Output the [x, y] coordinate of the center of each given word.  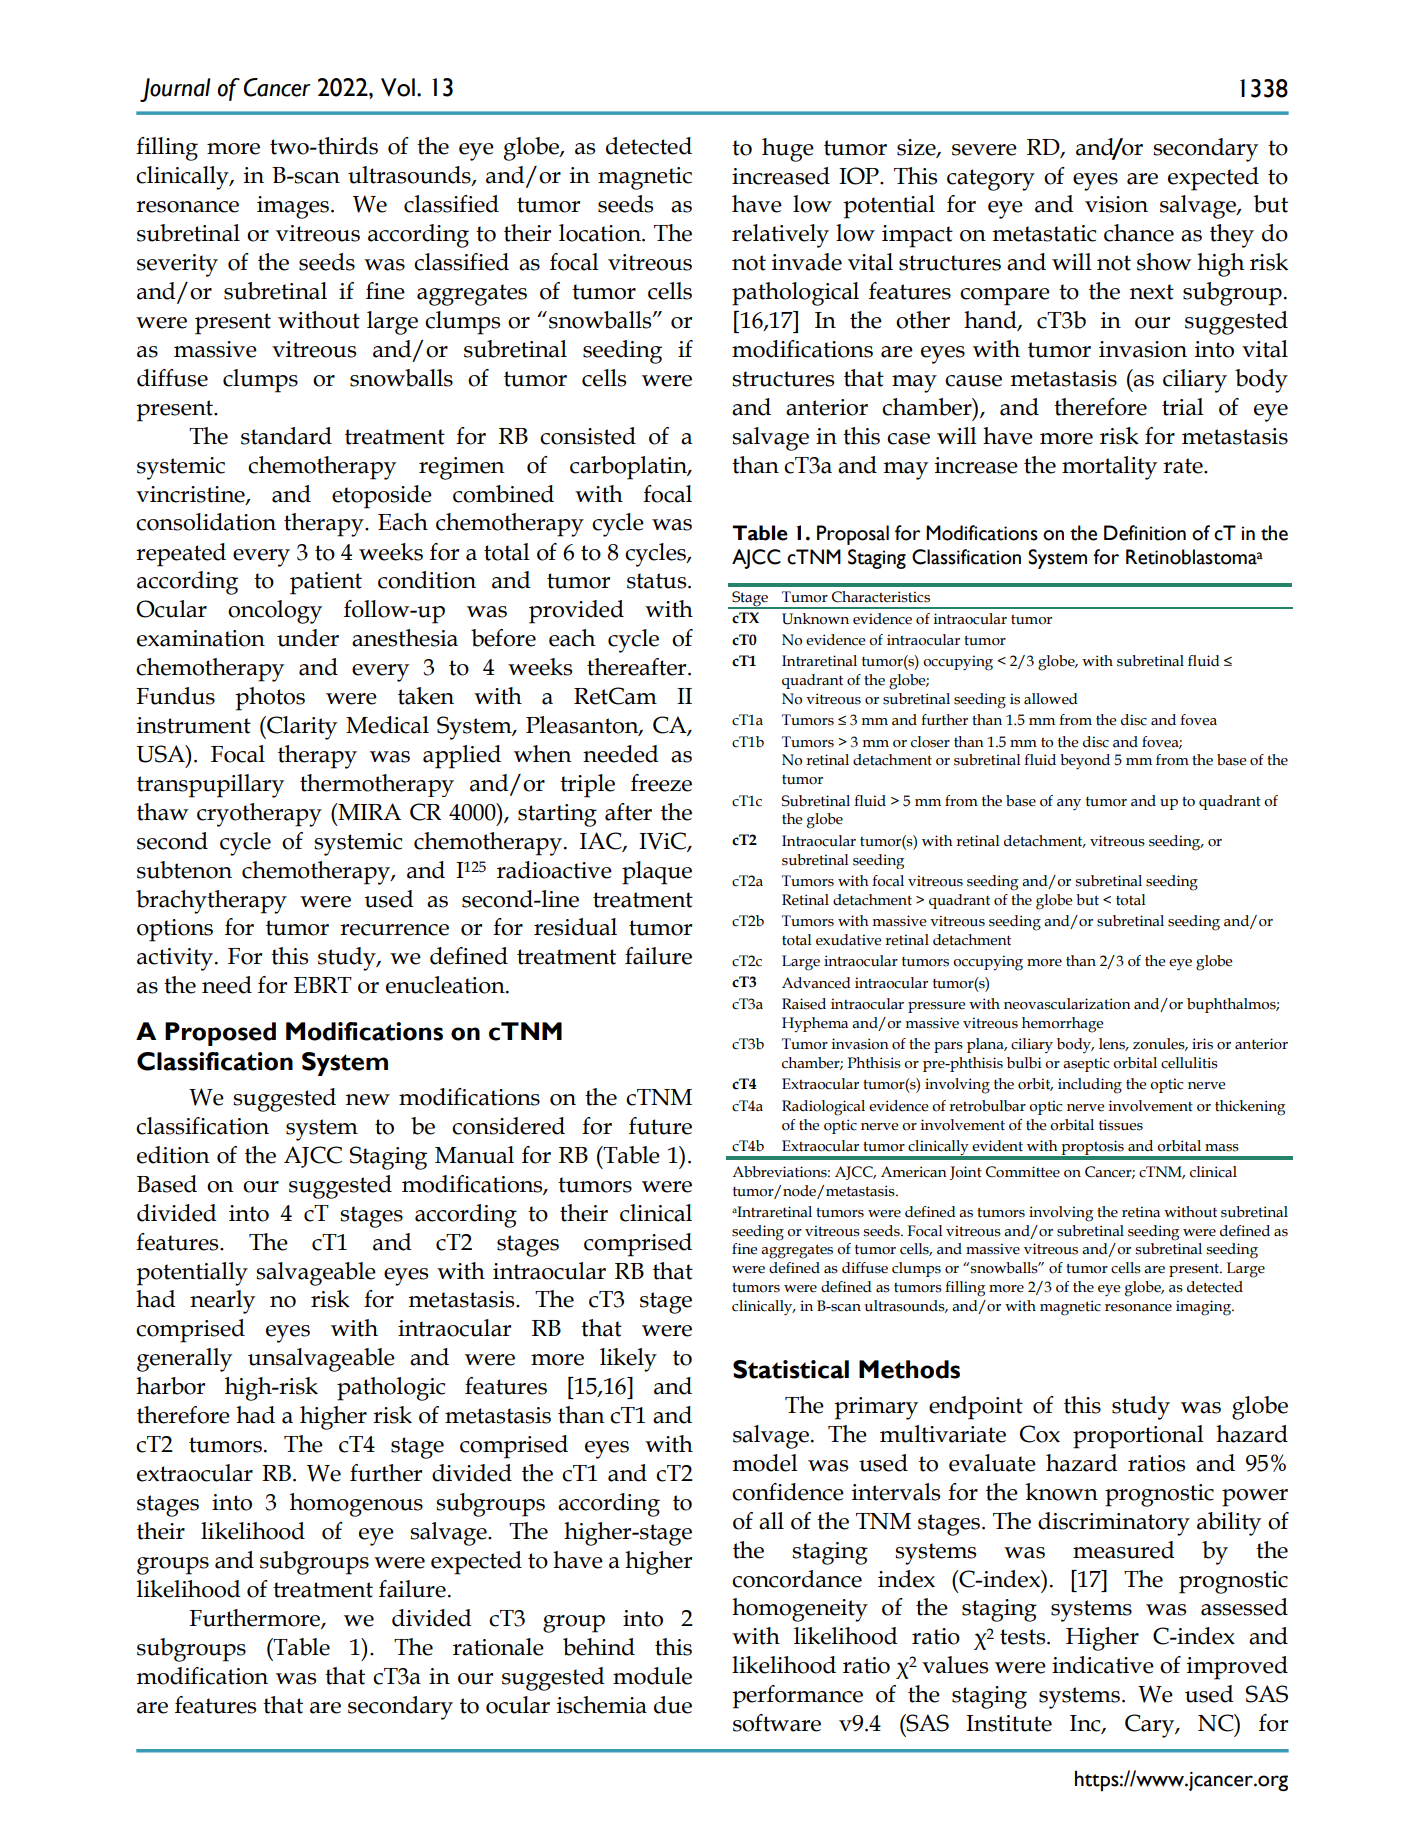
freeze [661, 783]
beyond [1085, 762]
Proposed [220, 1034]
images [294, 207]
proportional [1138, 1437]
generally [184, 1360]
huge [788, 150]
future [660, 1126]
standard [286, 436]
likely [628, 1360]
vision [1116, 204]
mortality [1109, 468]
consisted [588, 436]
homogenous [356, 1505]
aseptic [1086, 1064]
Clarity [301, 728]
